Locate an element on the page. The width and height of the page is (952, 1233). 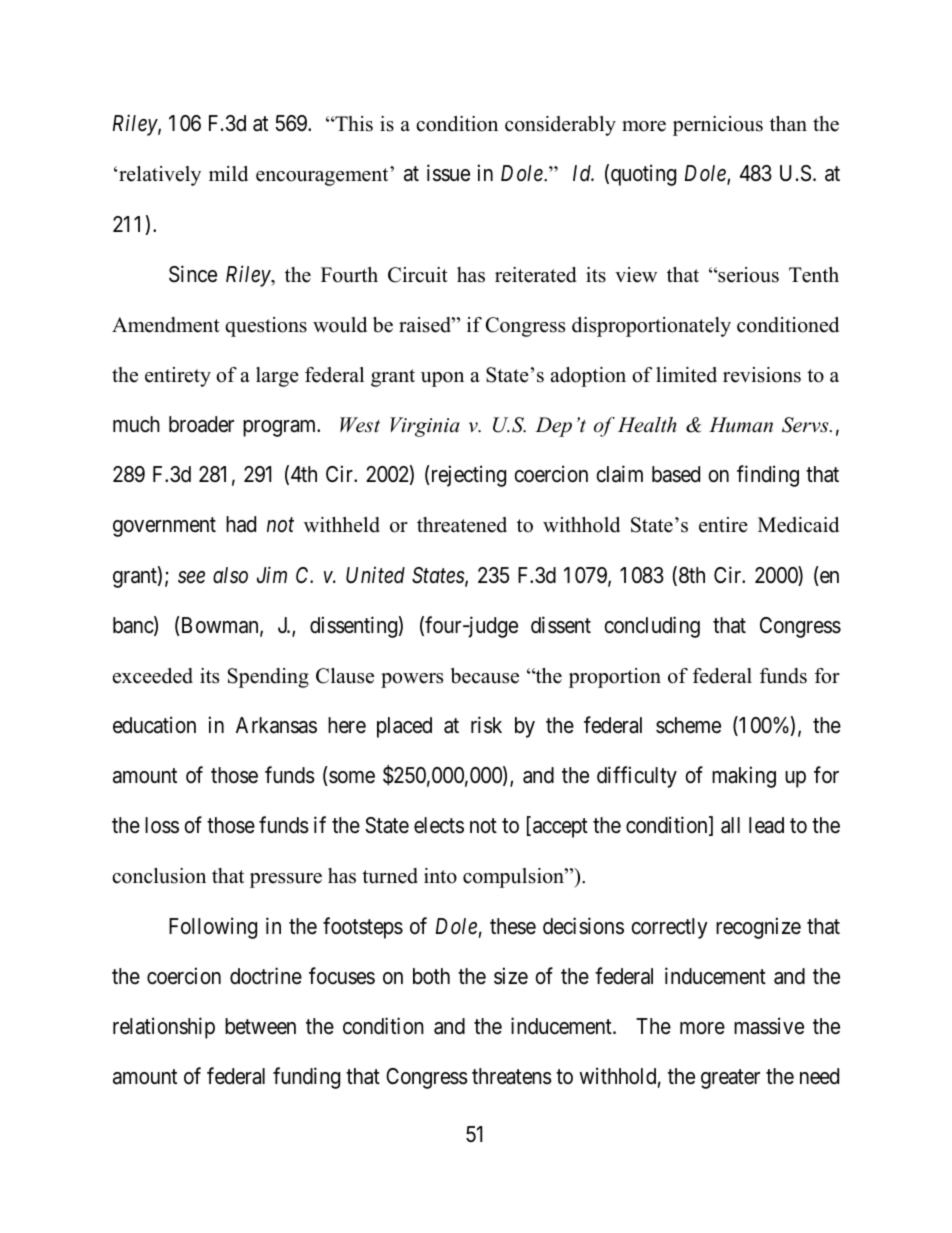
mild is located at coordinates (228, 174).
